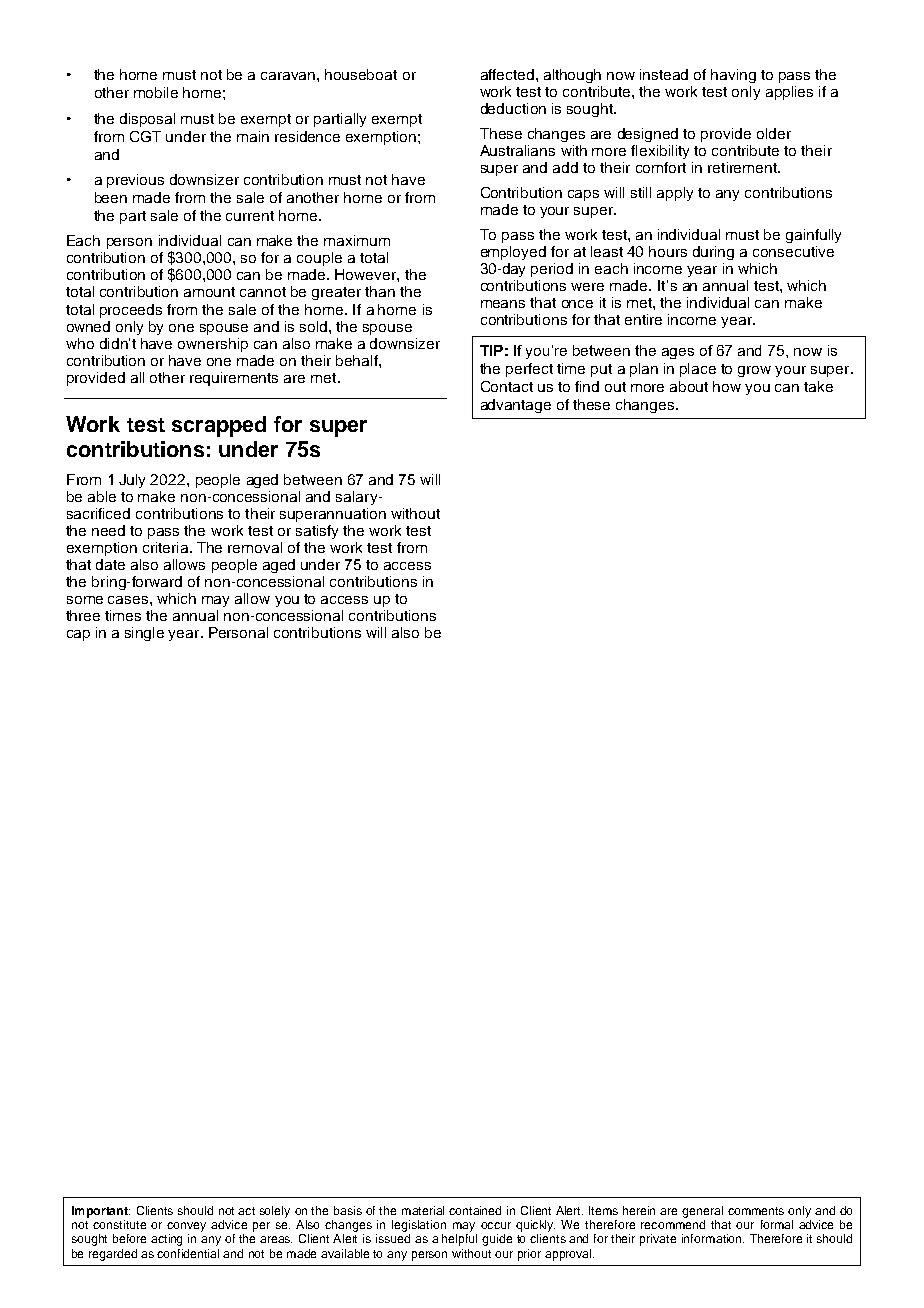 This document has height=1308, width=924. Describe the element at coordinates (186, 1227) in the document. I see `convey` at that location.
